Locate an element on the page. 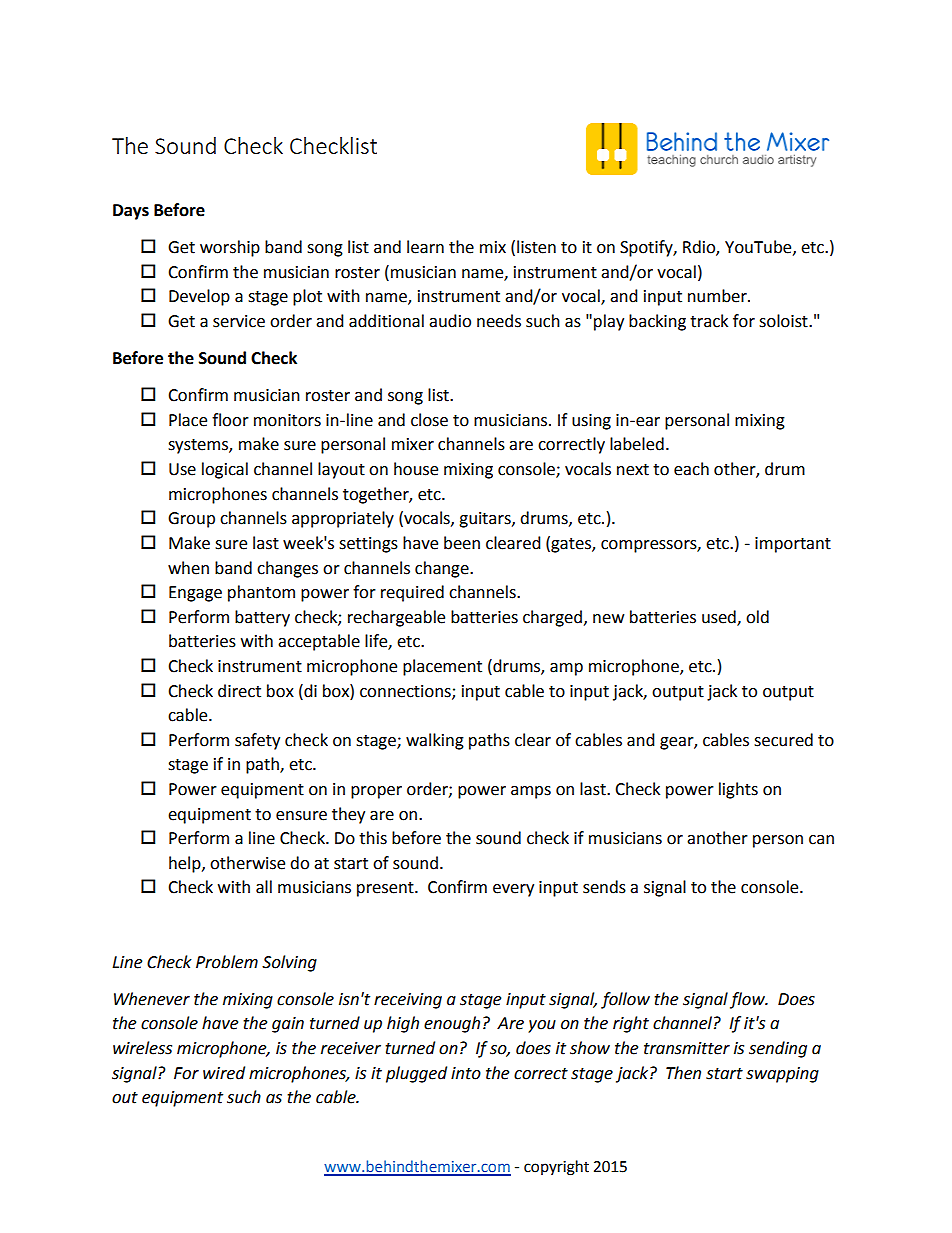 The width and height of the image is (952, 1233). close is located at coordinates (429, 420).
